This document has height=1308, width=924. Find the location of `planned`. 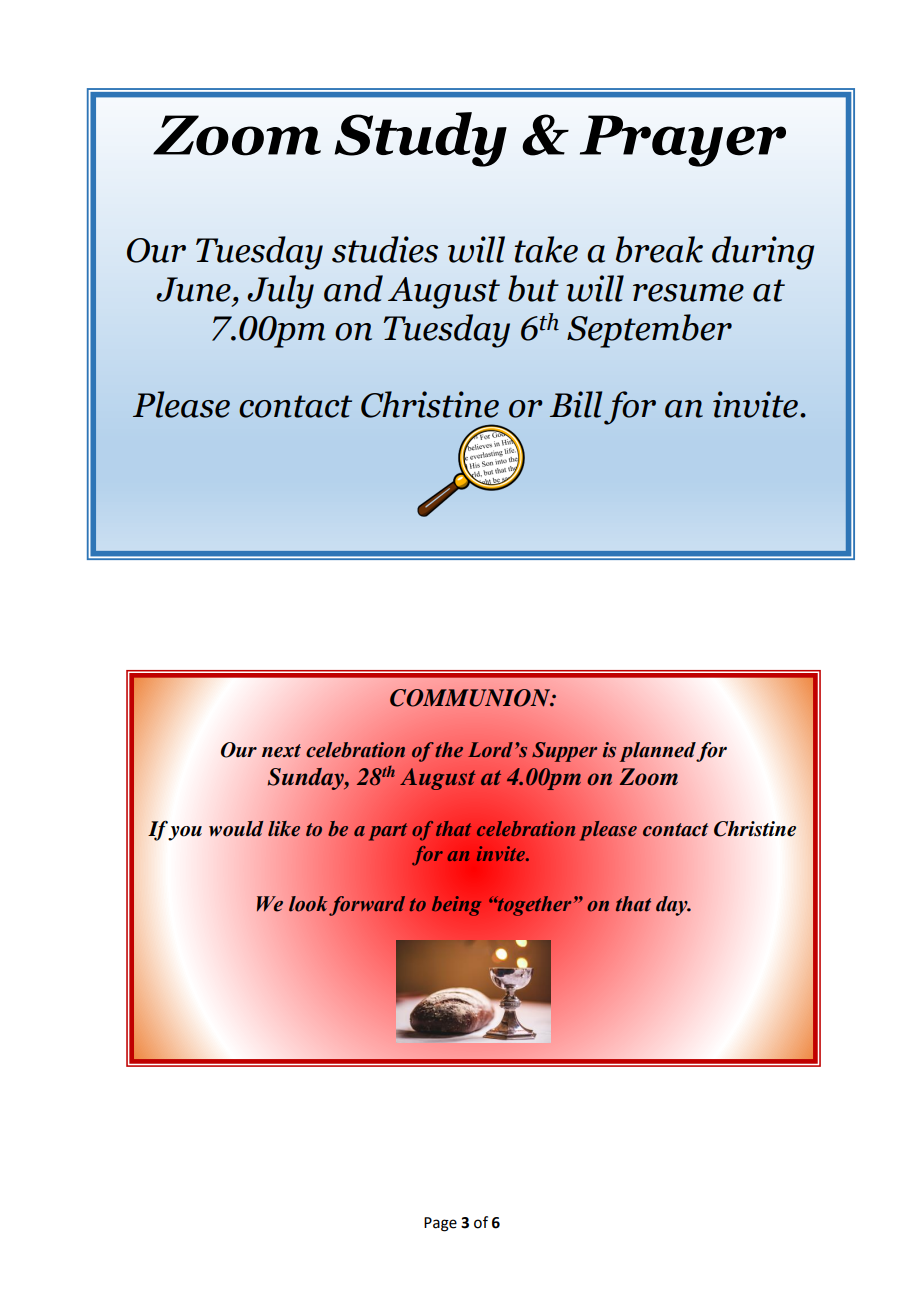

planned is located at coordinates (658, 752).
